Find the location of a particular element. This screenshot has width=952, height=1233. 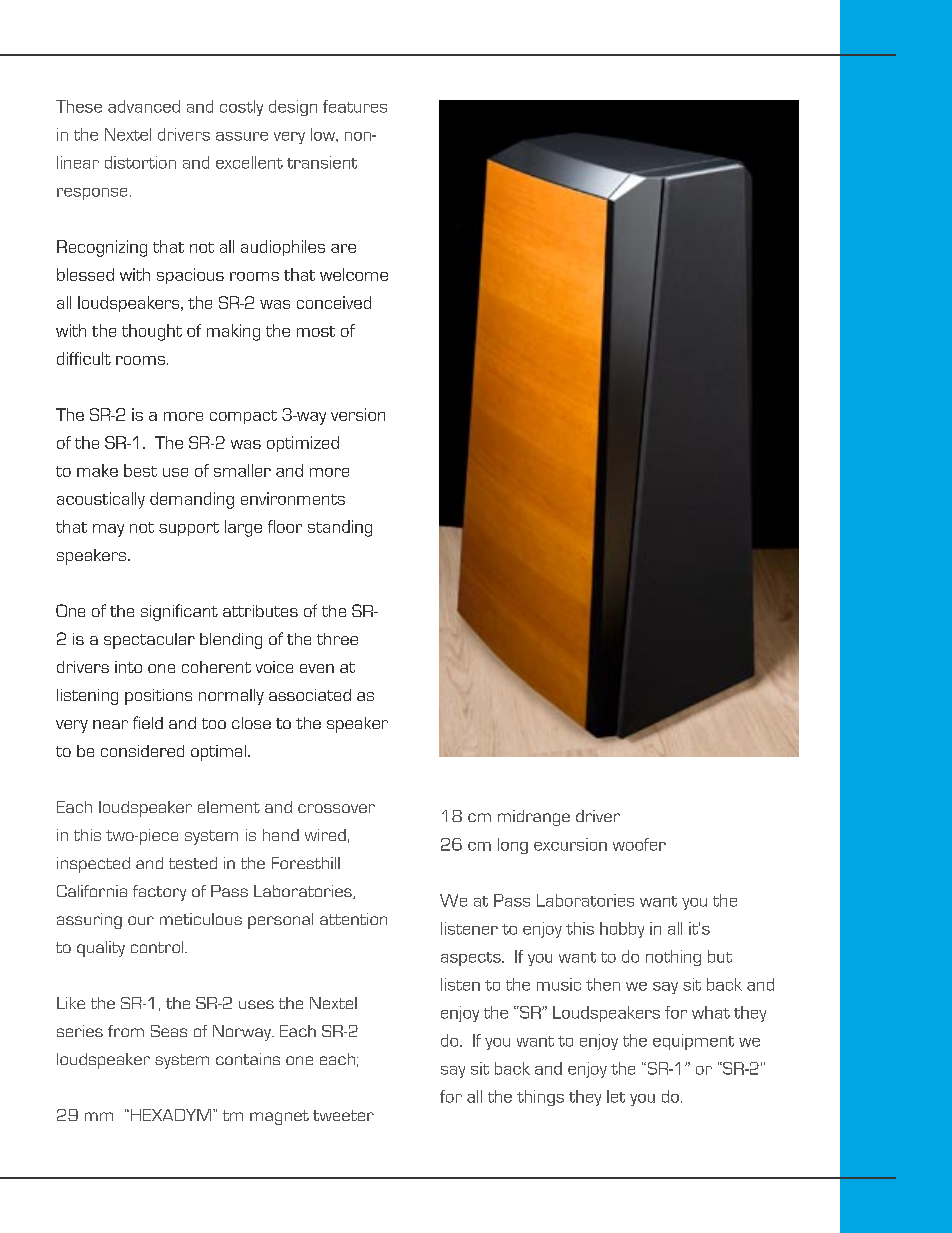

advanced is located at coordinates (144, 106).
